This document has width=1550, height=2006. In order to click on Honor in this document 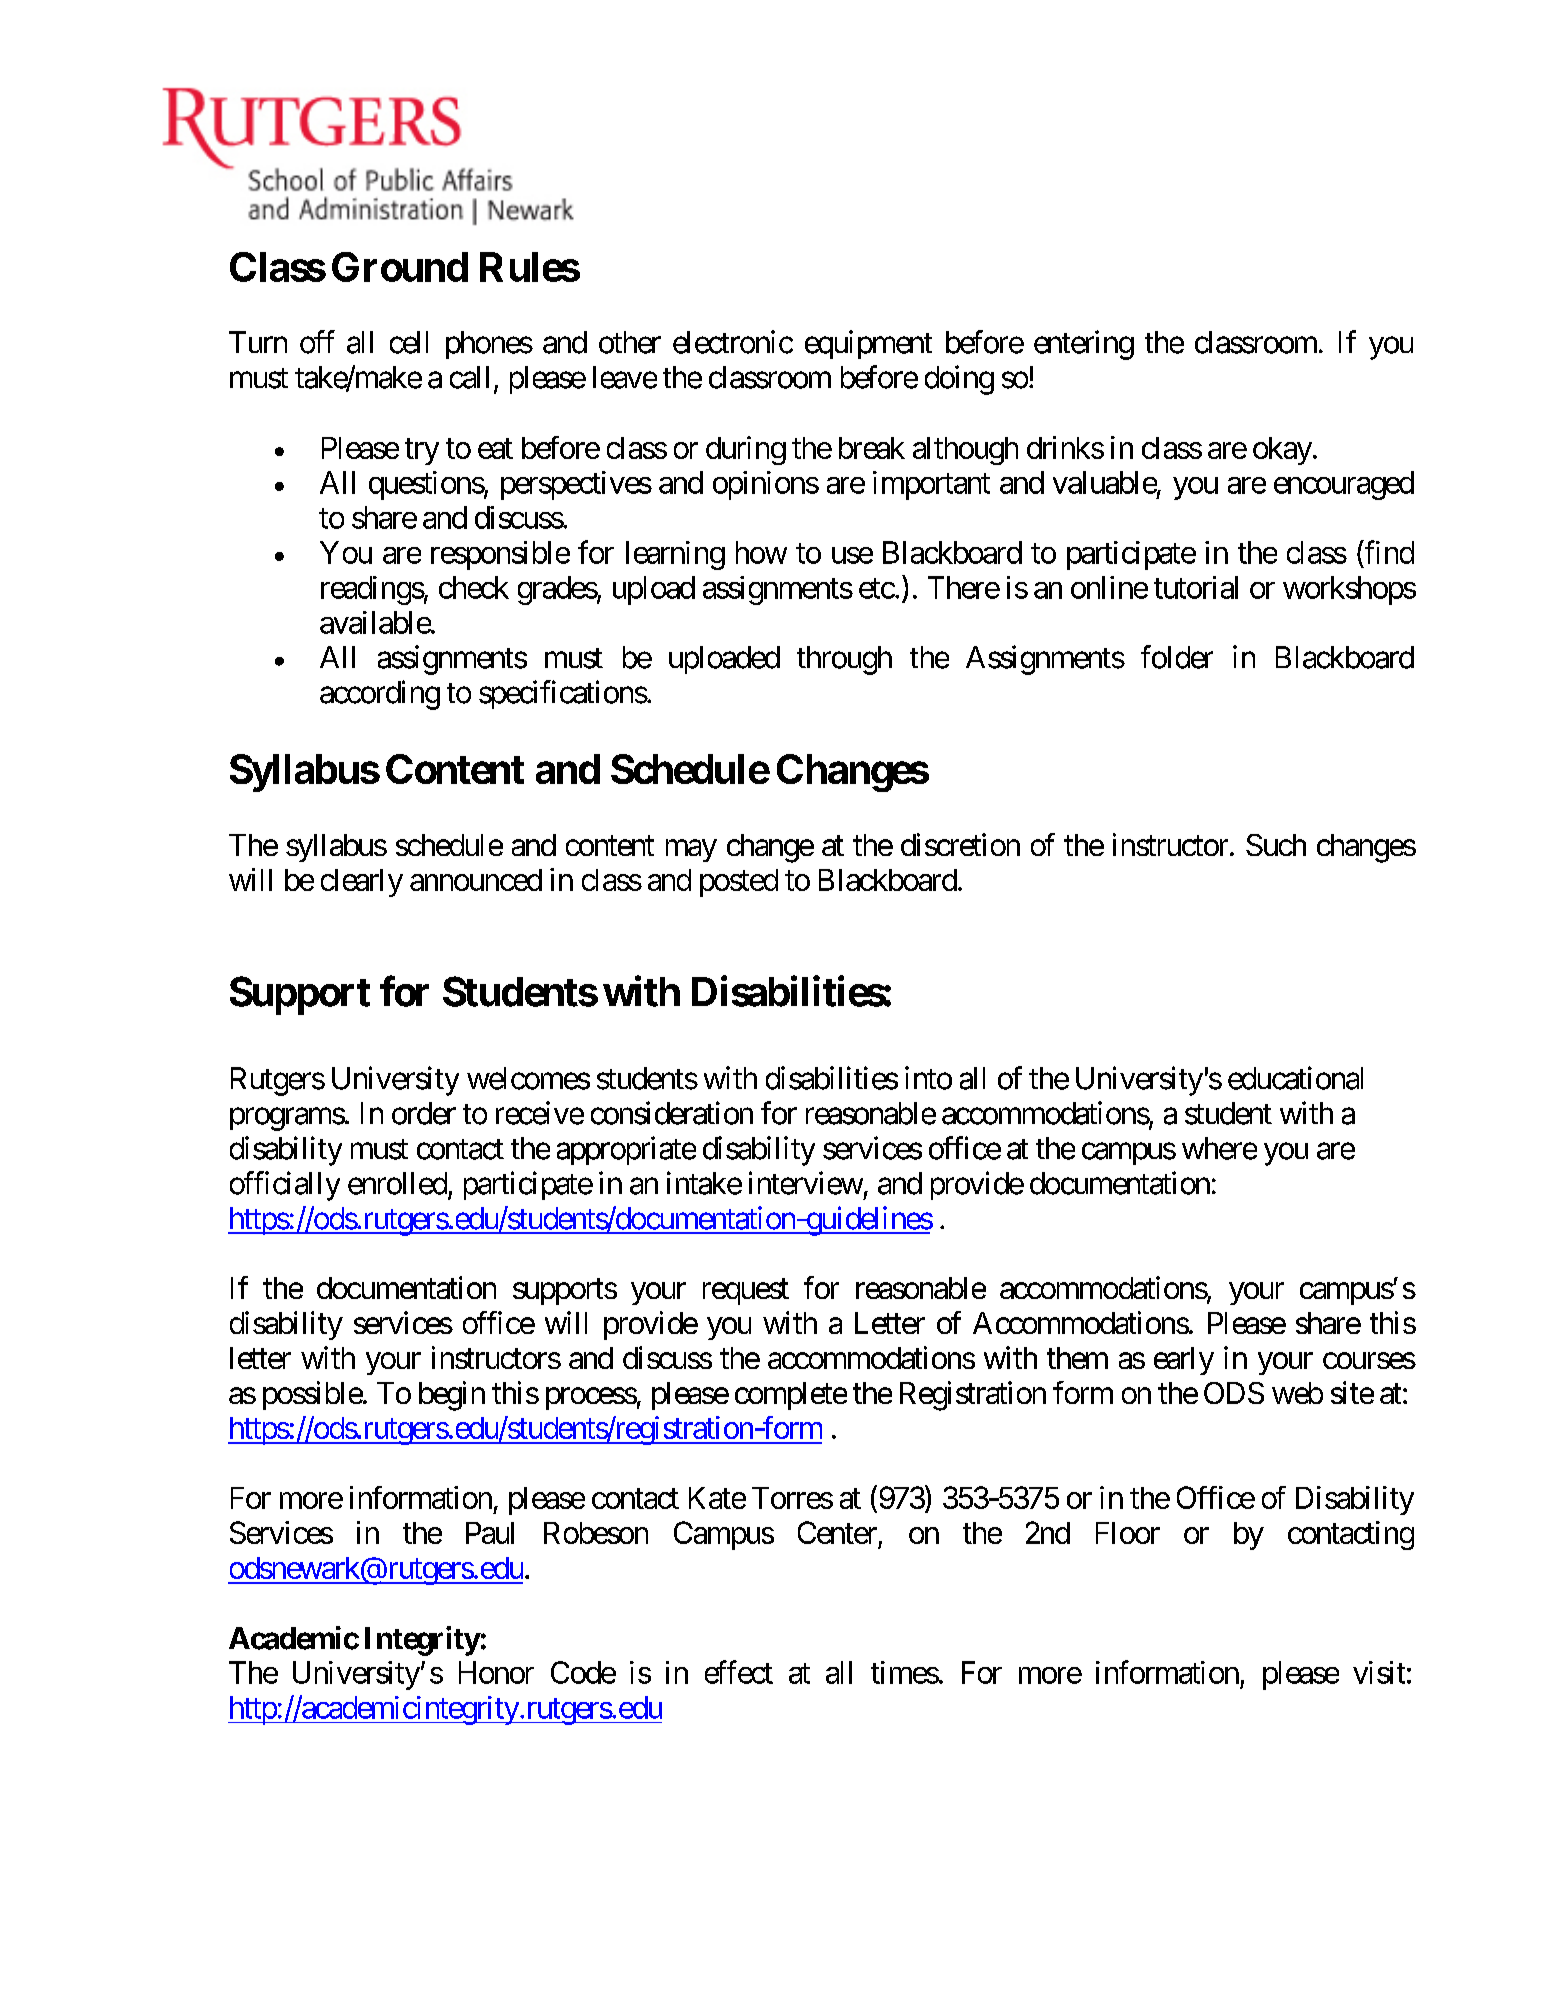, I will do `click(496, 1672)`.
